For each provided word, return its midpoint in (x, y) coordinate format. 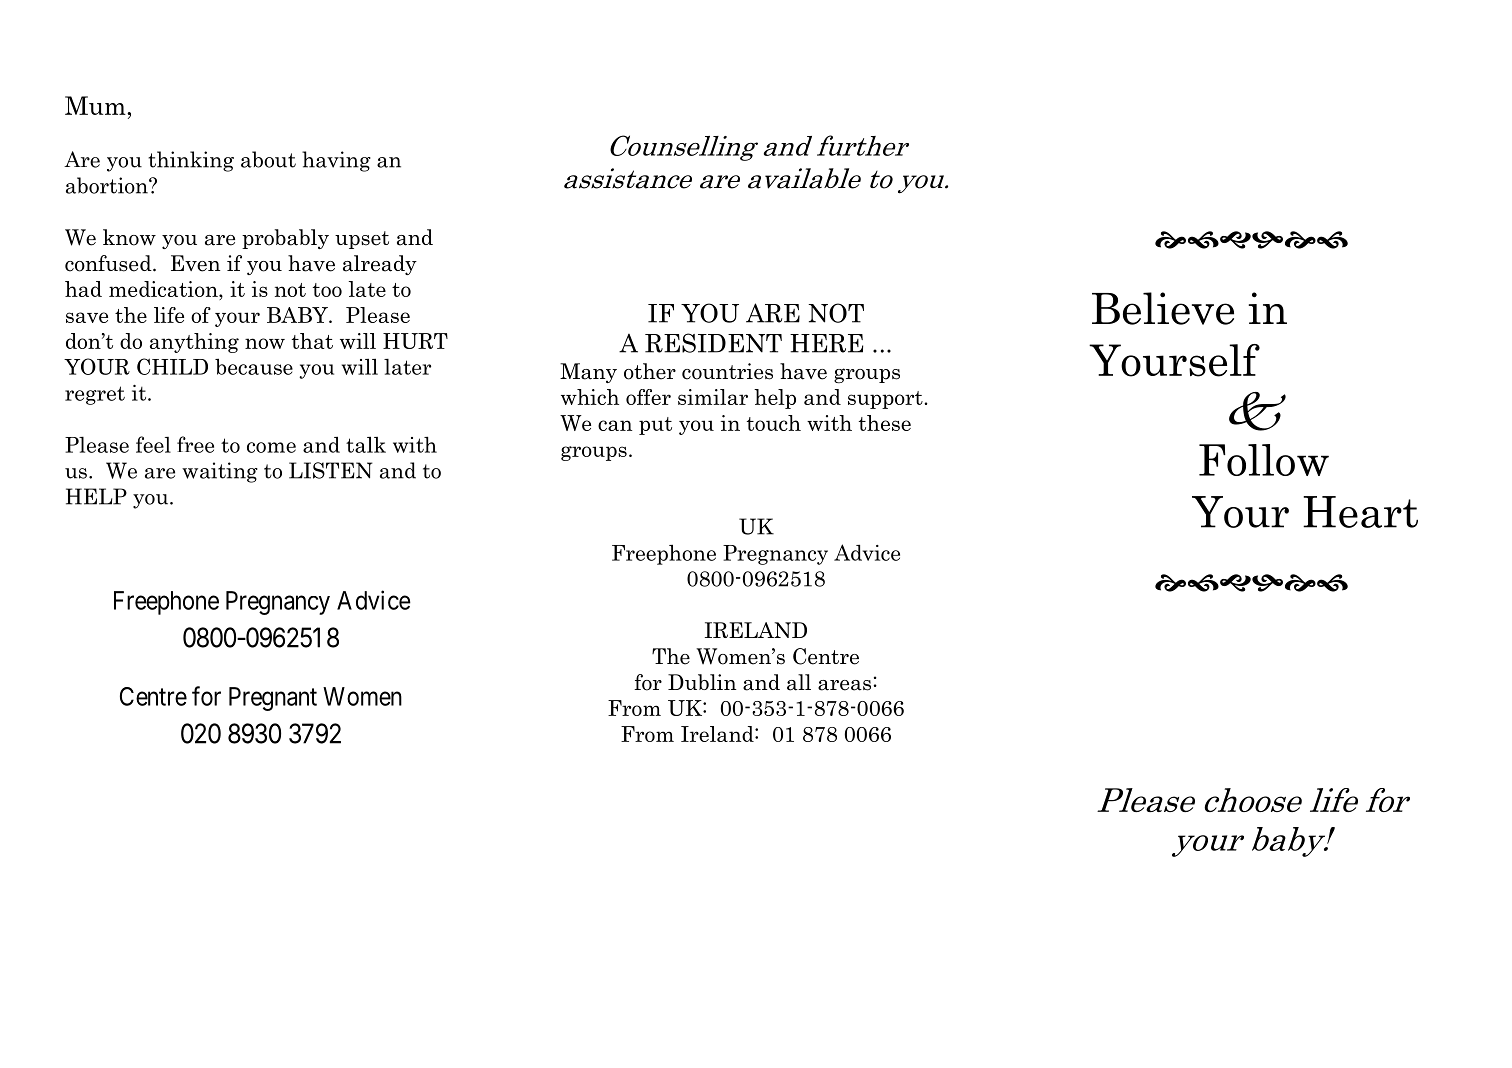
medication (164, 290)
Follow (1264, 460)
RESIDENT (713, 343)
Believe (1163, 308)
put (655, 426)
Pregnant (273, 699)
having (336, 161)
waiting (220, 472)
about (268, 159)
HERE (826, 343)
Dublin (702, 682)
